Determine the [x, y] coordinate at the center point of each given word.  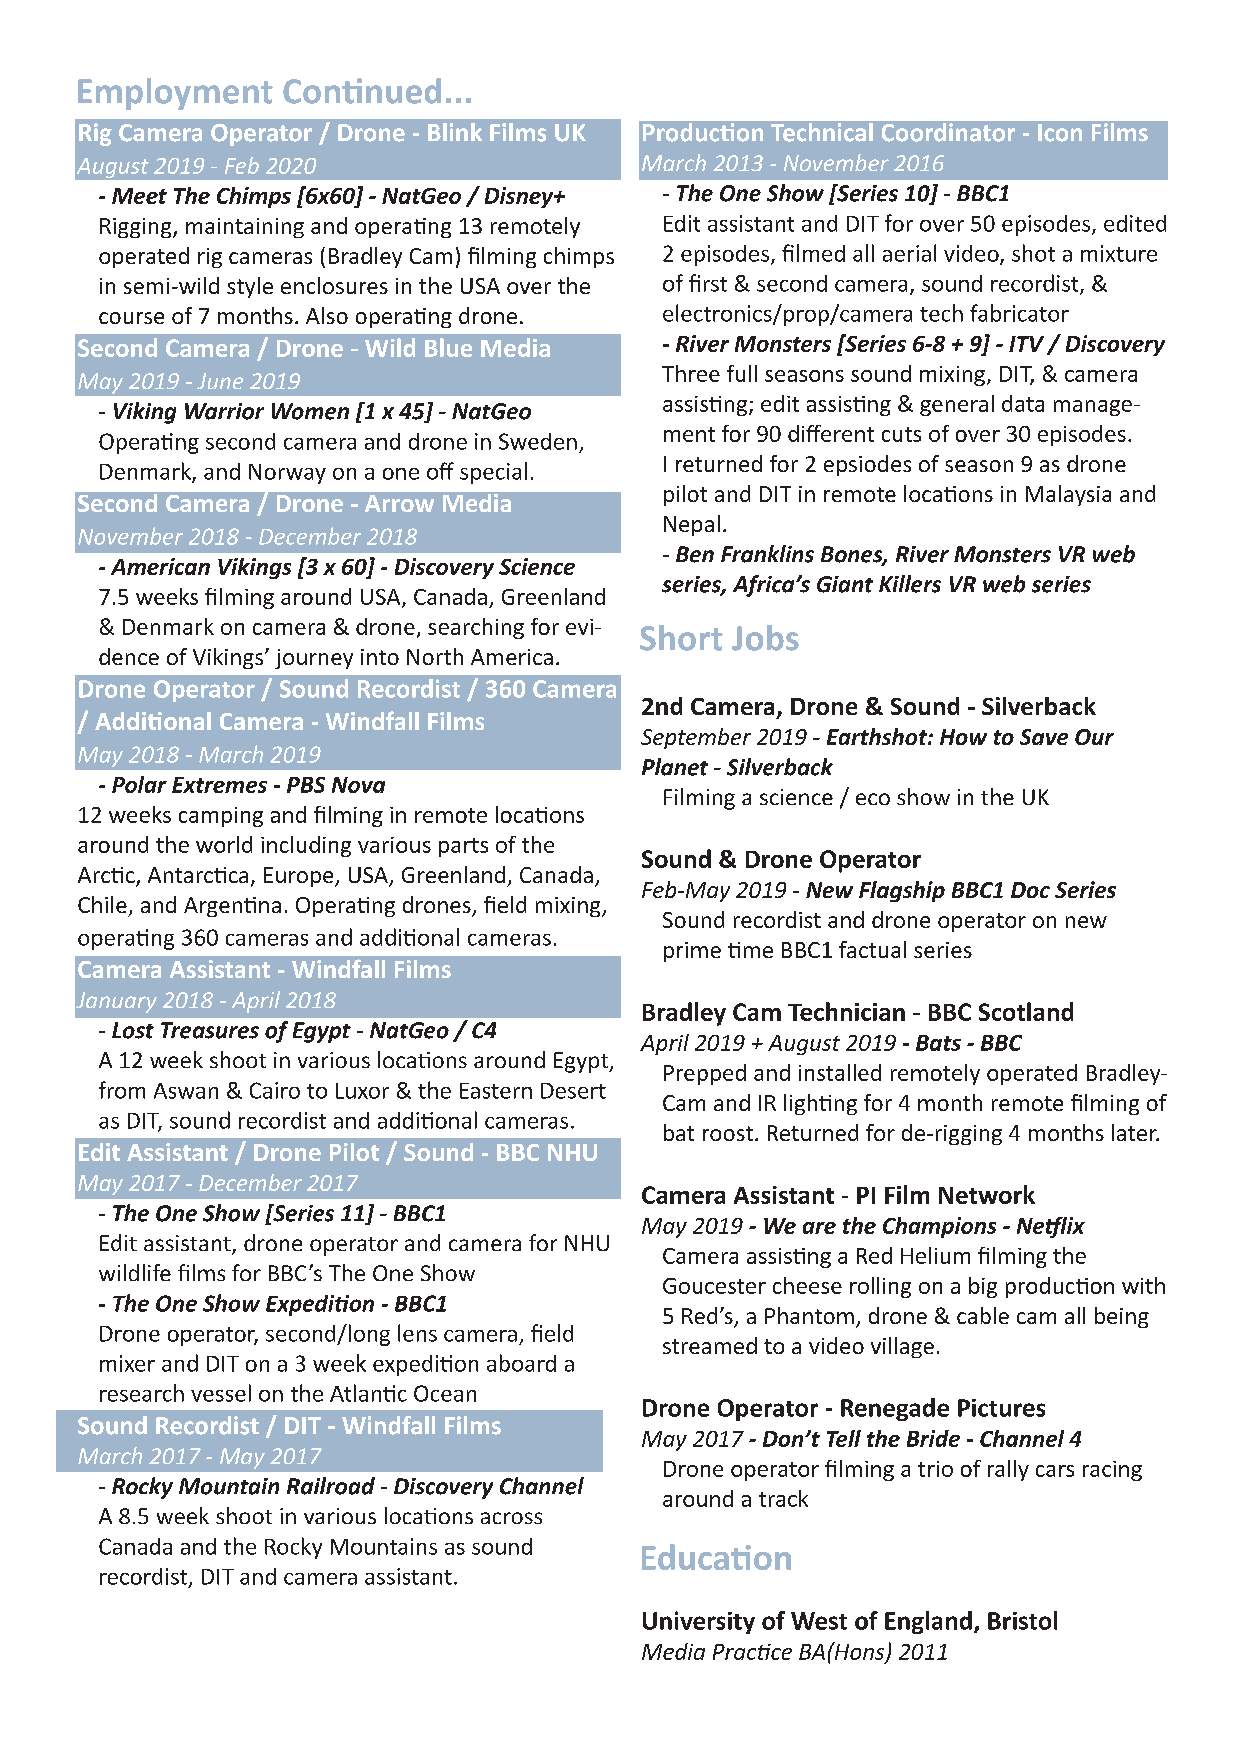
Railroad [331, 1486]
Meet [139, 196]
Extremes [219, 785]
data [1023, 403]
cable [983, 1315]
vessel [221, 1393]
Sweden [538, 441]
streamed [710, 1345]
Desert [573, 1091]
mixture [1119, 253]
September [696, 738]
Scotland [1026, 1011]
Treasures [210, 1030]
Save [1044, 737]
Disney [520, 197]
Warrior [224, 411]
